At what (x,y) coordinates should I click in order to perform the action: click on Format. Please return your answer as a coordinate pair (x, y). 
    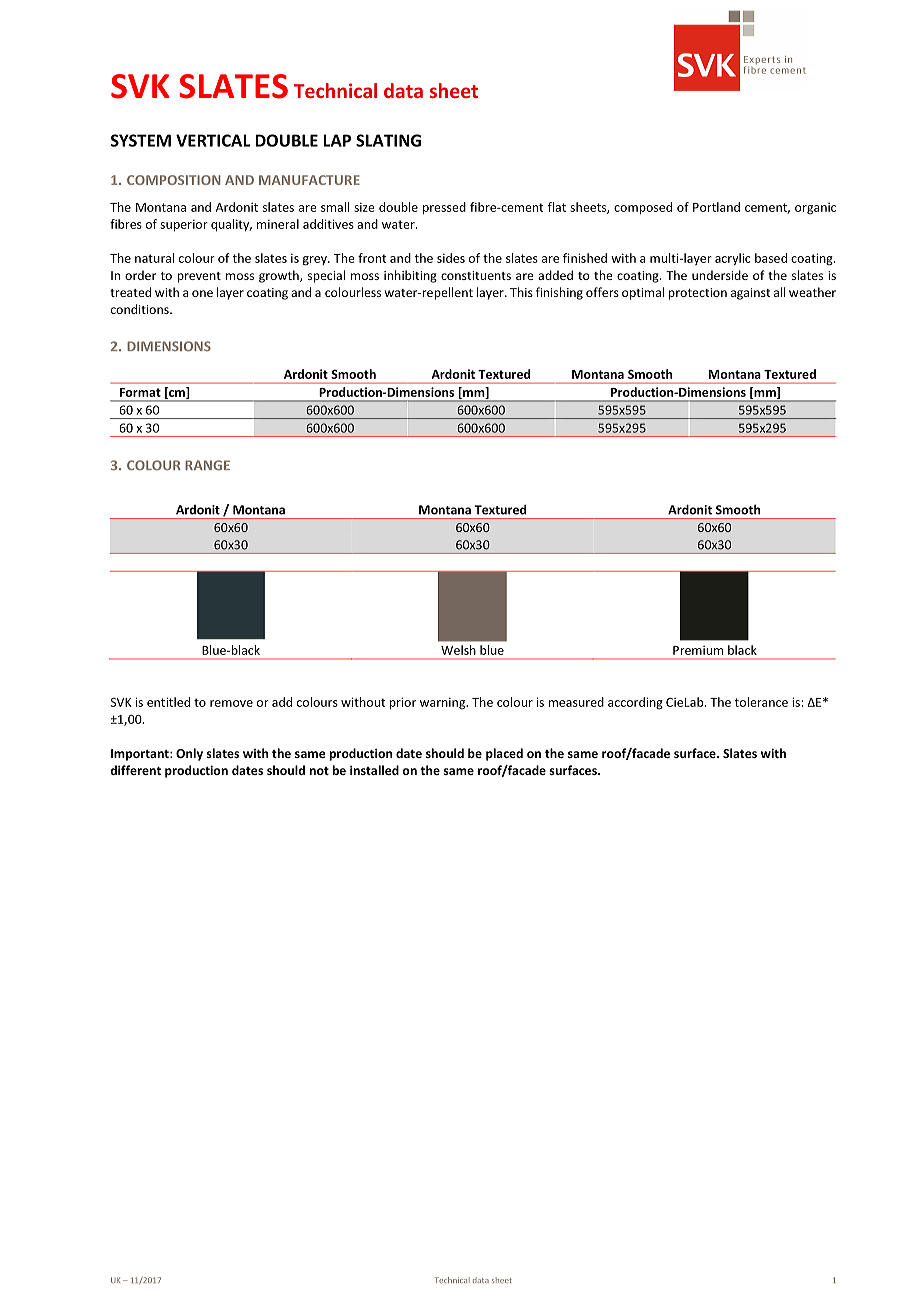
    Looking at the image, I should click on (140, 392).
